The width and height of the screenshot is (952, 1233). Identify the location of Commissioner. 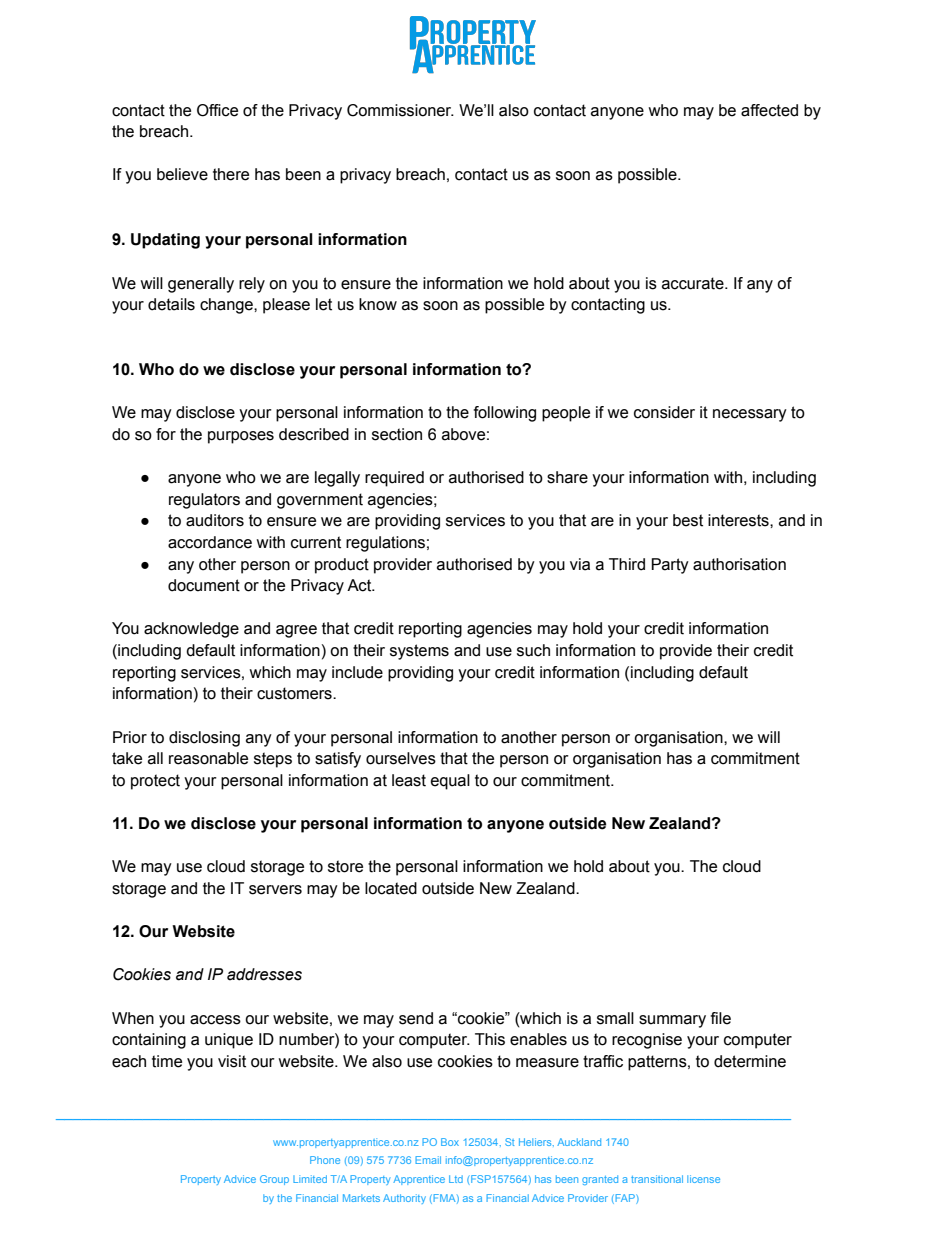
(400, 110).
